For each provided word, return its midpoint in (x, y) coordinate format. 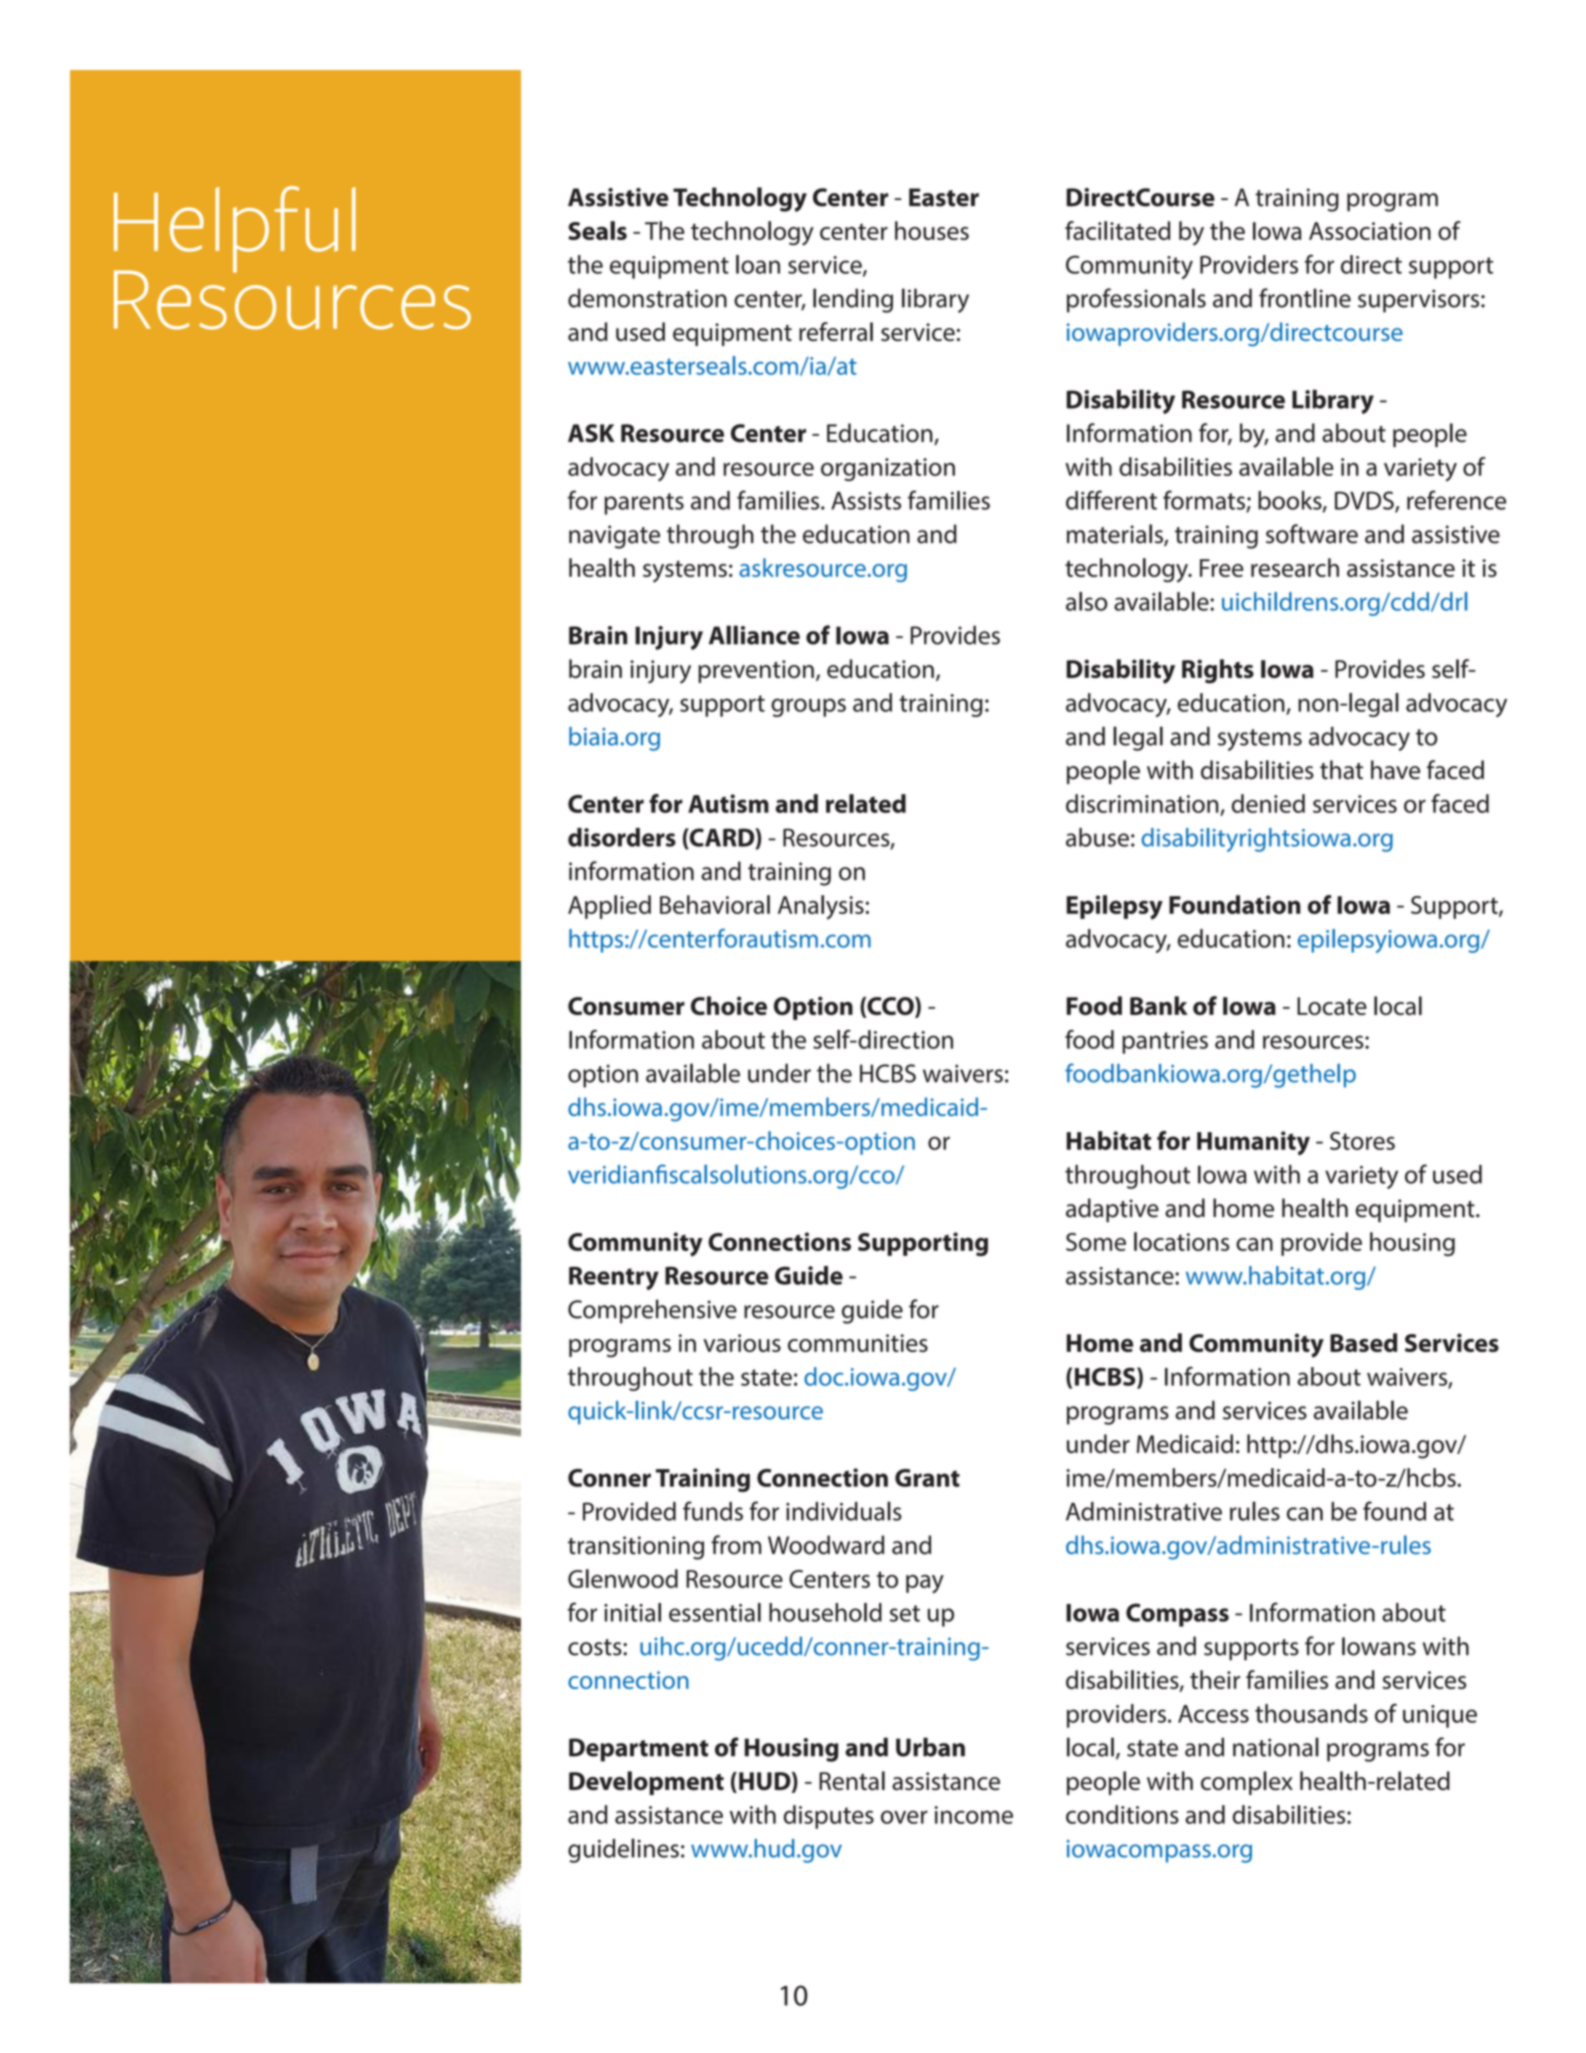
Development (646, 1783)
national (1276, 1747)
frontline (1305, 298)
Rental (852, 1780)
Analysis (821, 907)
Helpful (235, 230)
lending (853, 300)
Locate (1332, 1006)
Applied (609, 907)
